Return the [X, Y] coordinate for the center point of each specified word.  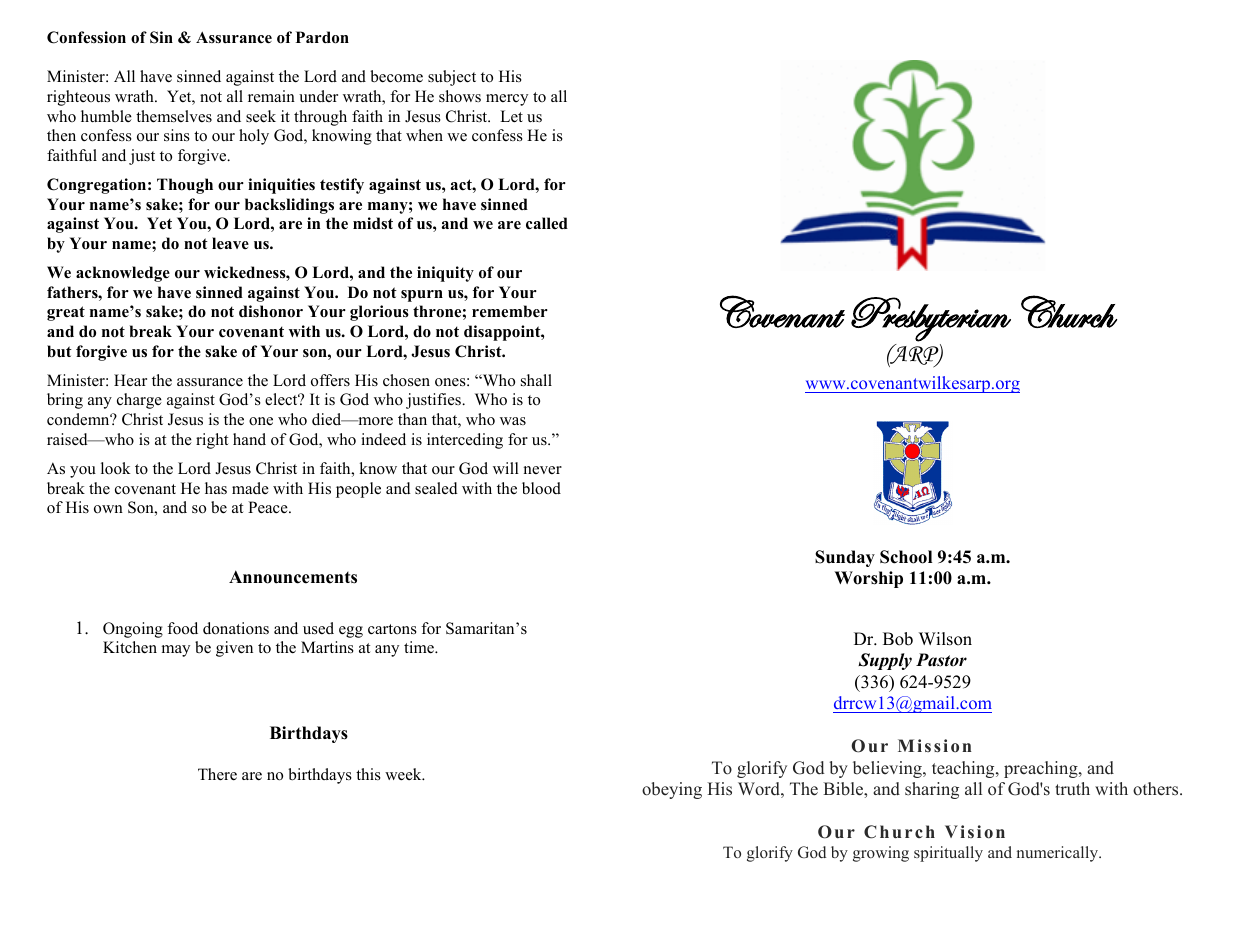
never [543, 470]
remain [271, 96]
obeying [672, 790]
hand [249, 439]
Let [511, 116]
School [906, 557]
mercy [507, 100]
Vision [975, 832]
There [217, 774]
